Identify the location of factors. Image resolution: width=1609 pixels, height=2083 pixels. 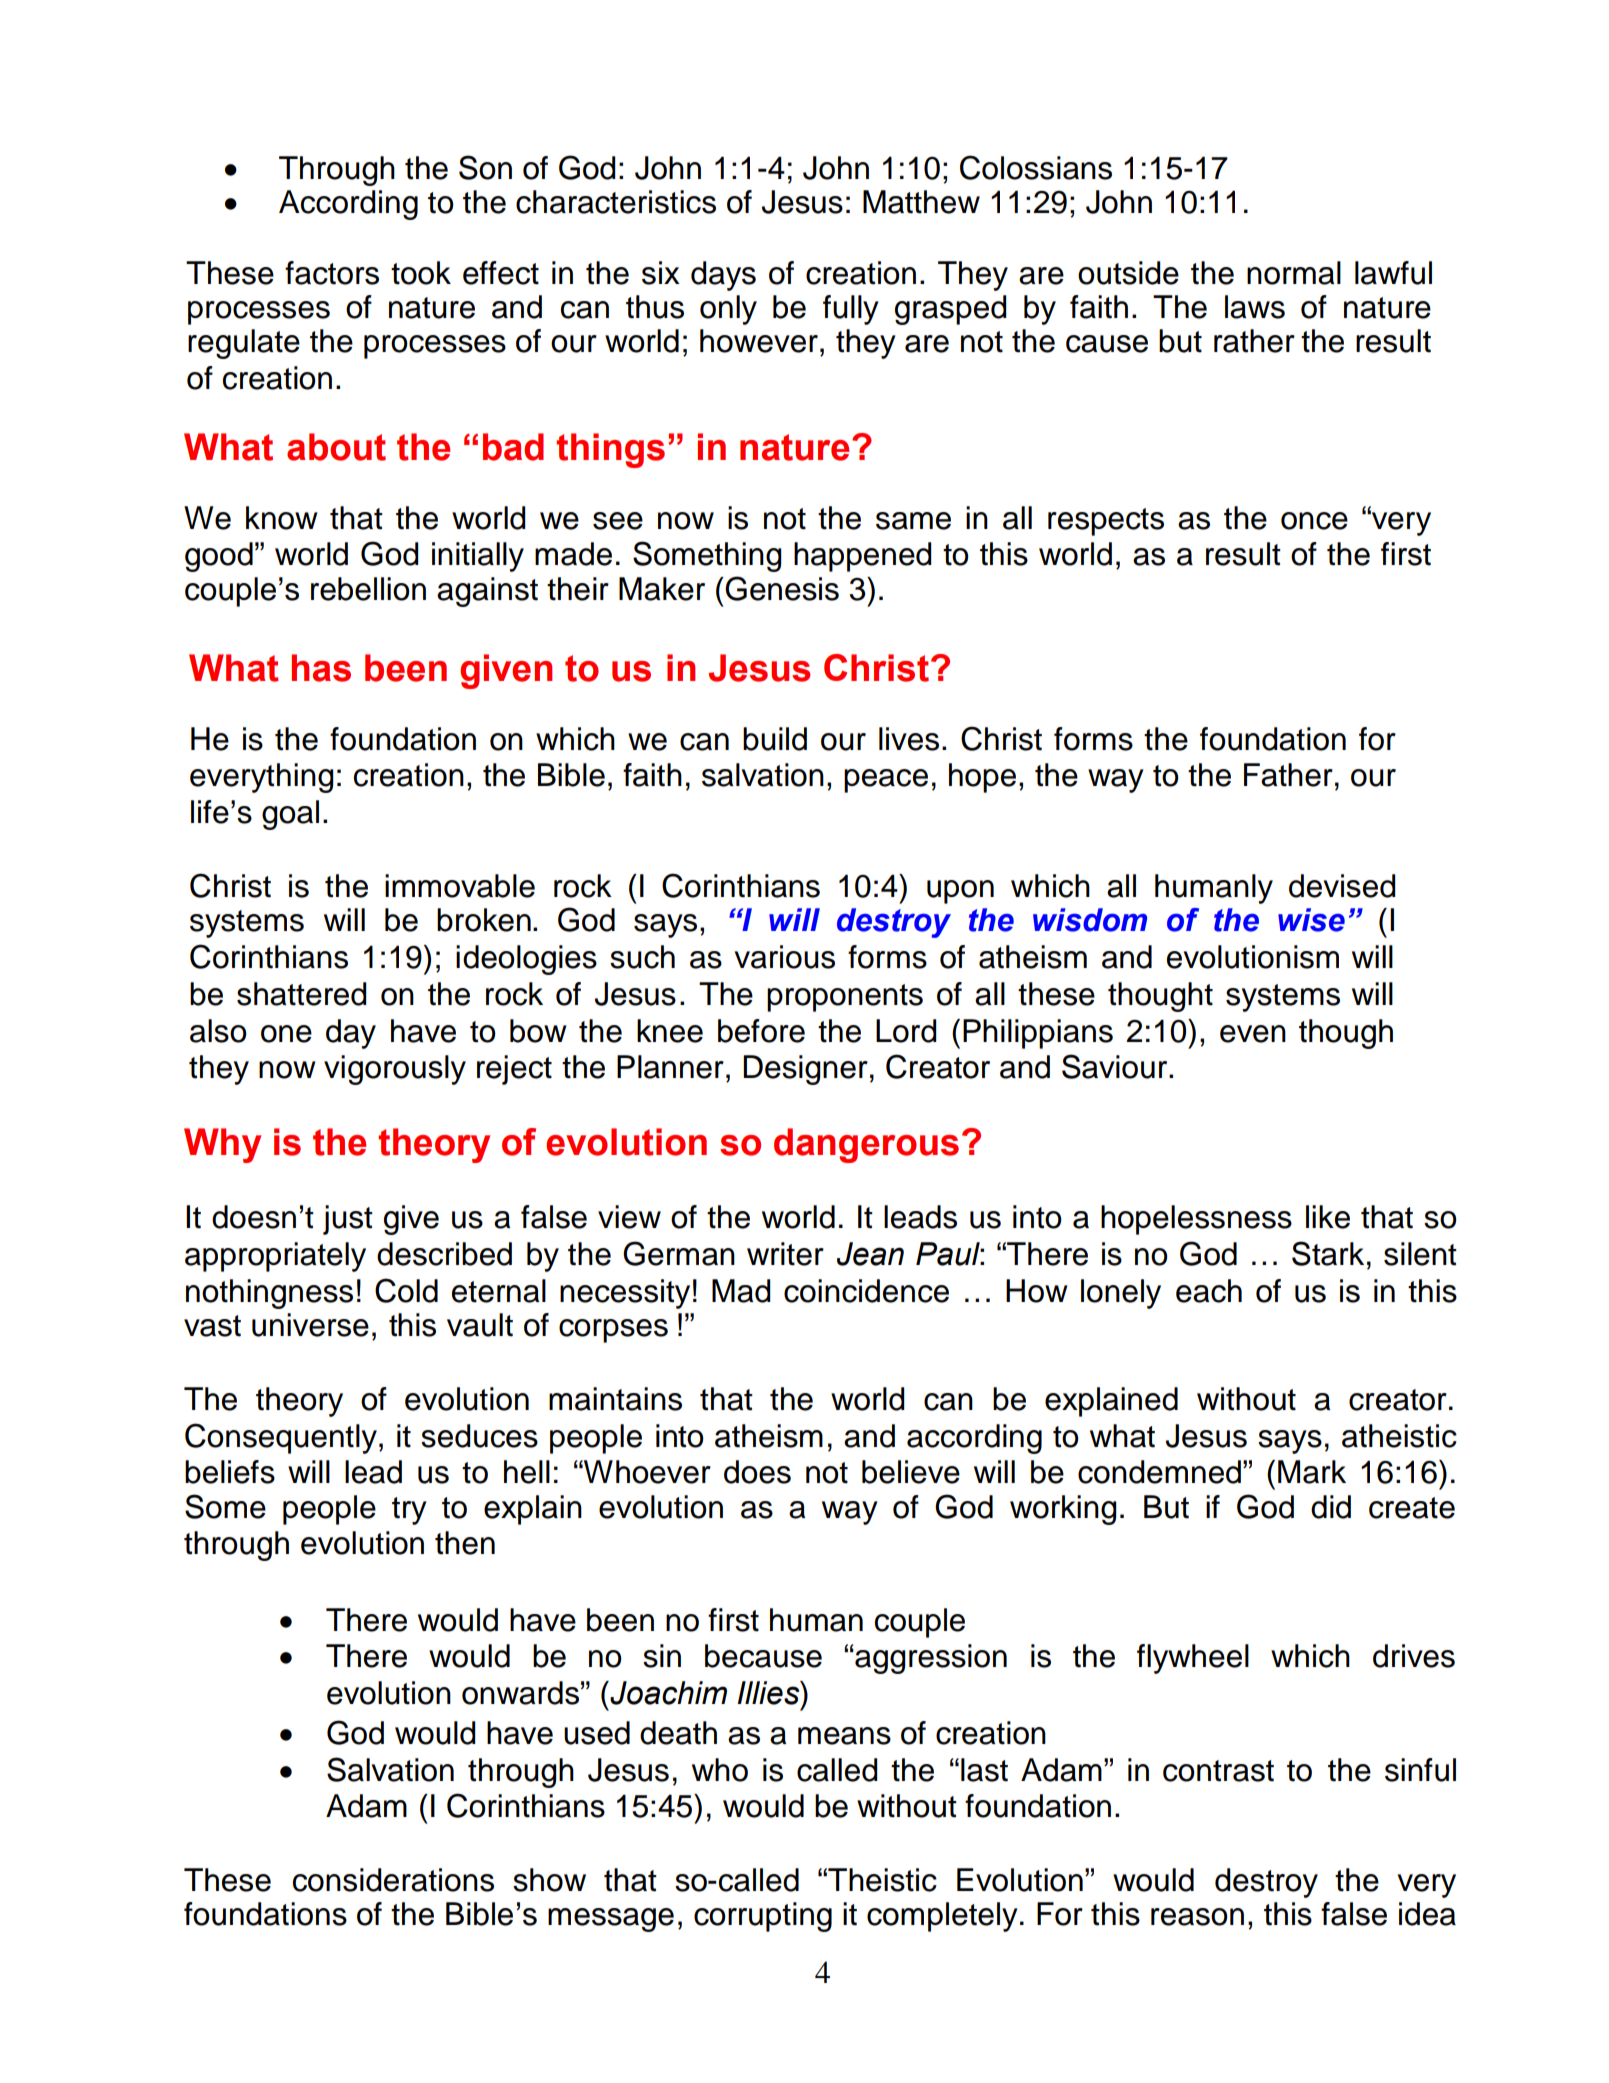
(332, 273).
